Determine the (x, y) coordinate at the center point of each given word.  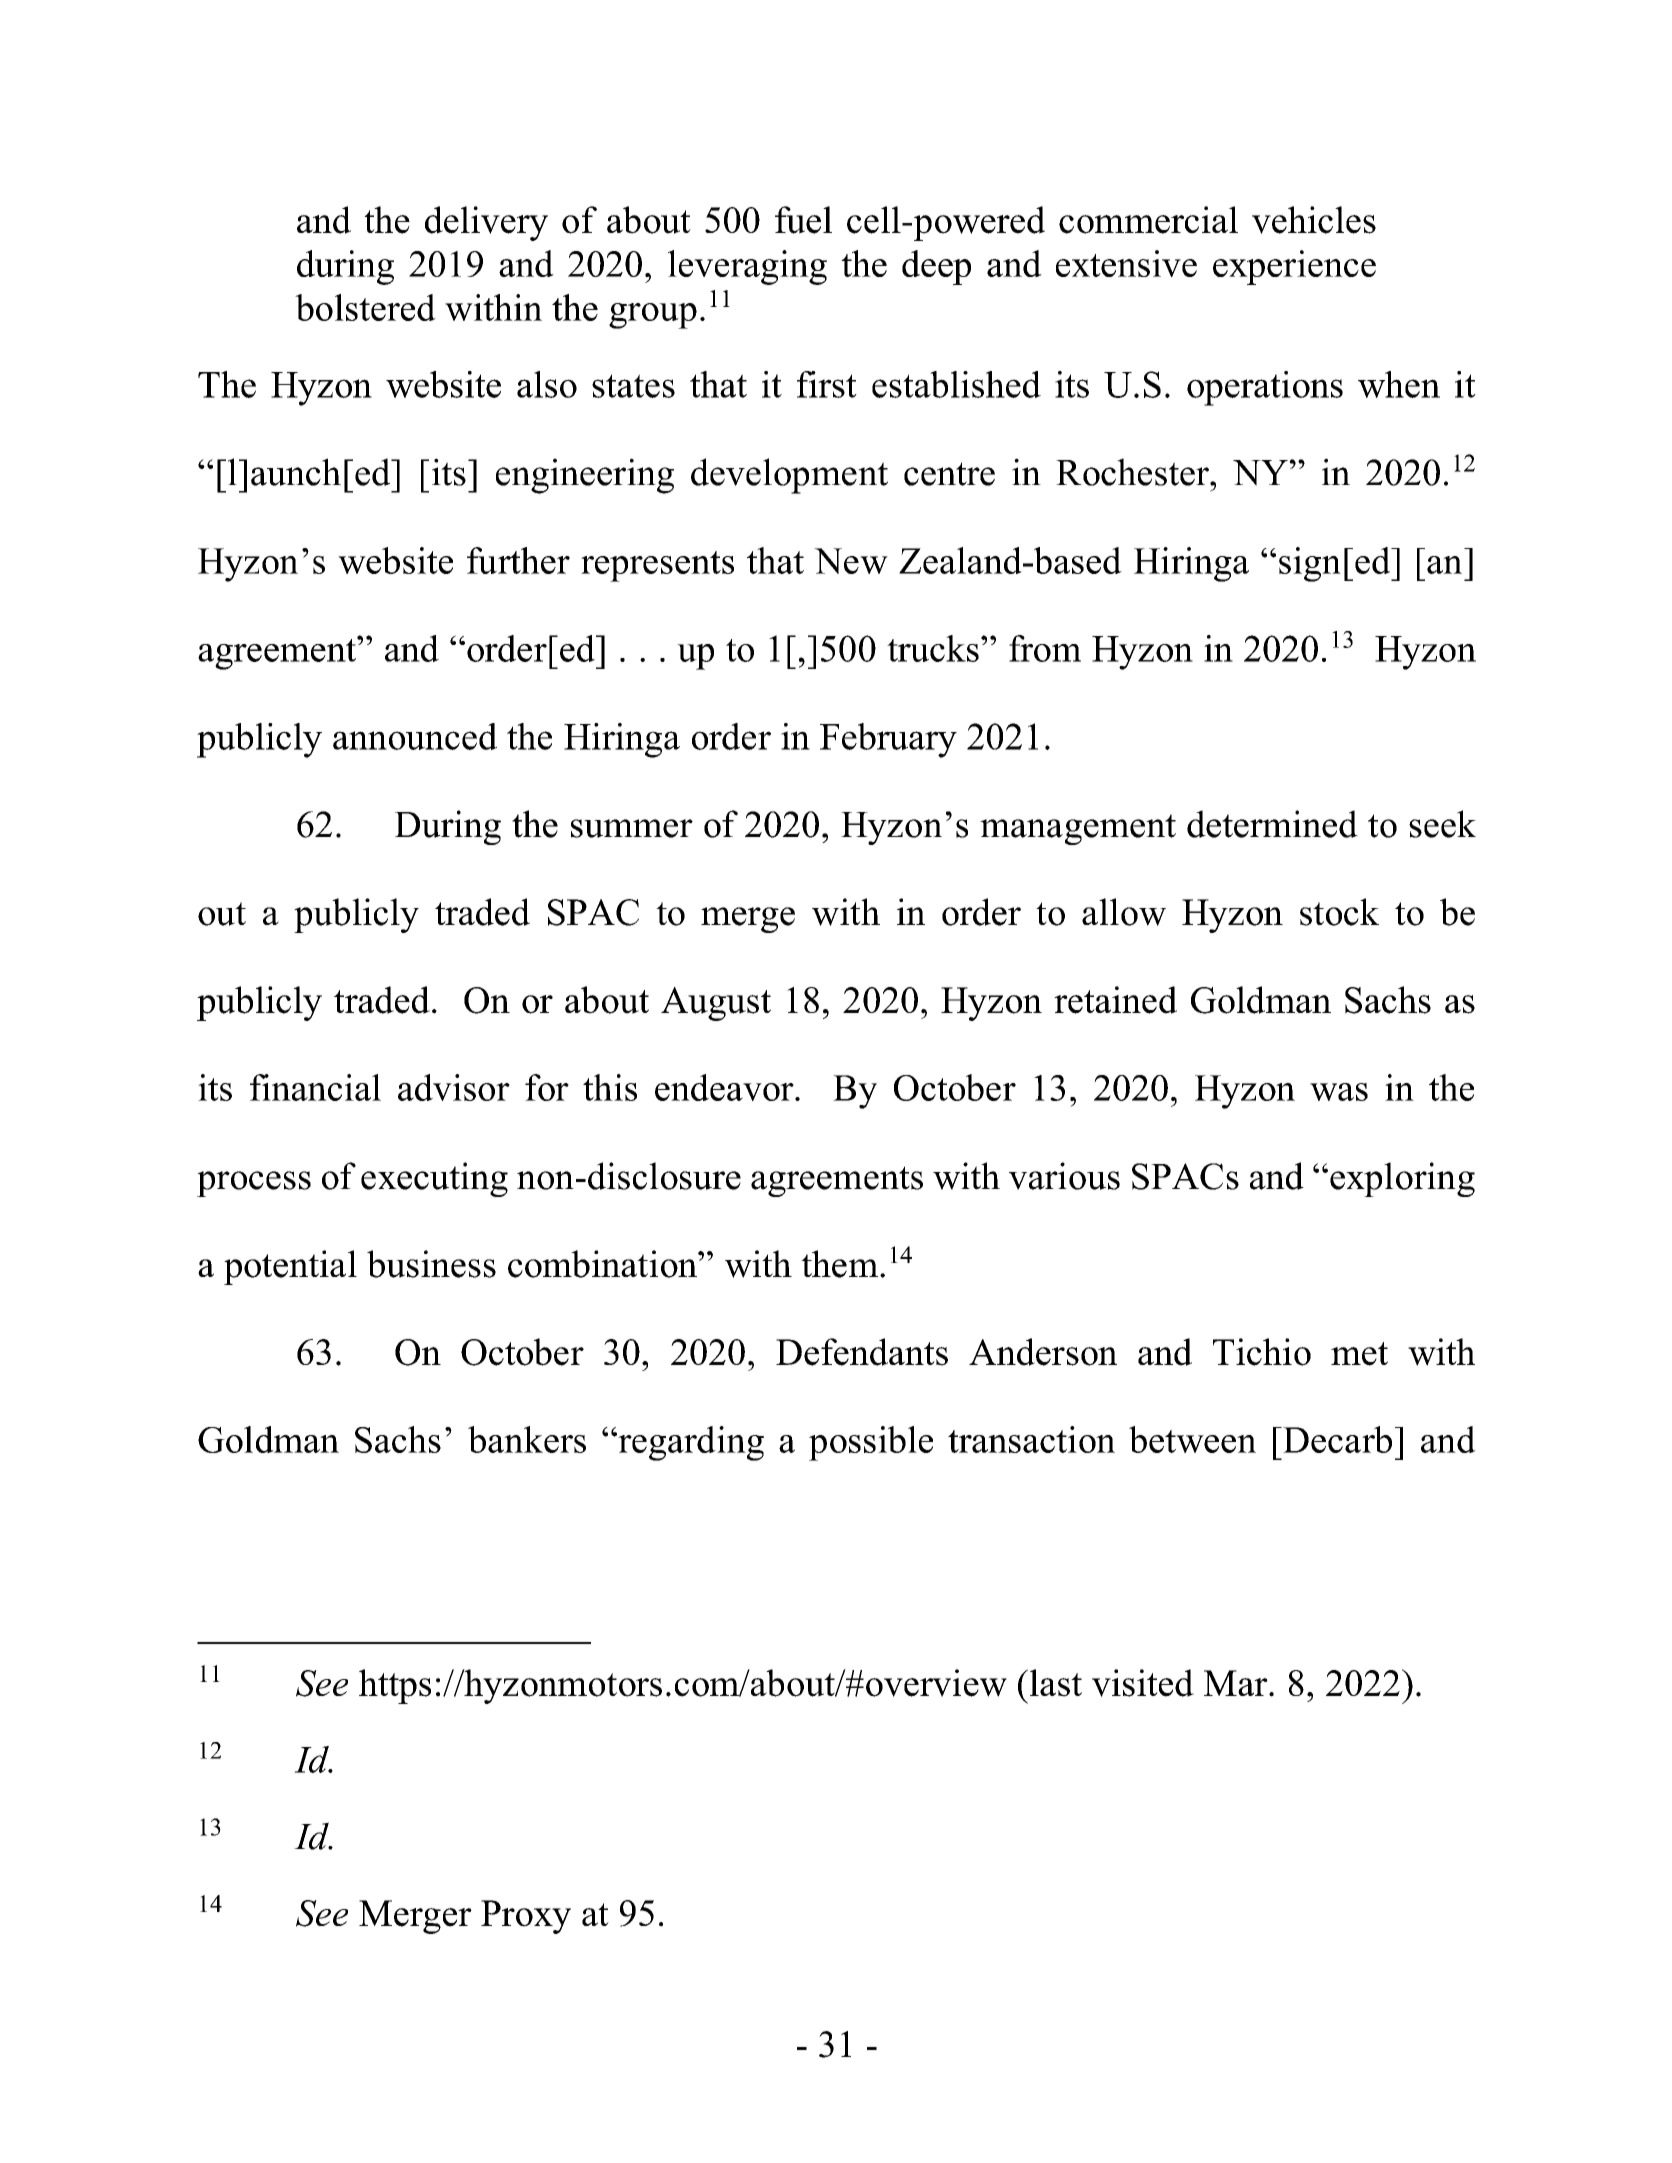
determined (1272, 824)
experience (1294, 267)
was (1339, 1092)
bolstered (365, 307)
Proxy (526, 1917)
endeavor (725, 1087)
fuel (803, 220)
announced (415, 736)
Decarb (1336, 1439)
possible (871, 1443)
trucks (933, 648)
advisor (454, 1087)
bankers (527, 1439)
